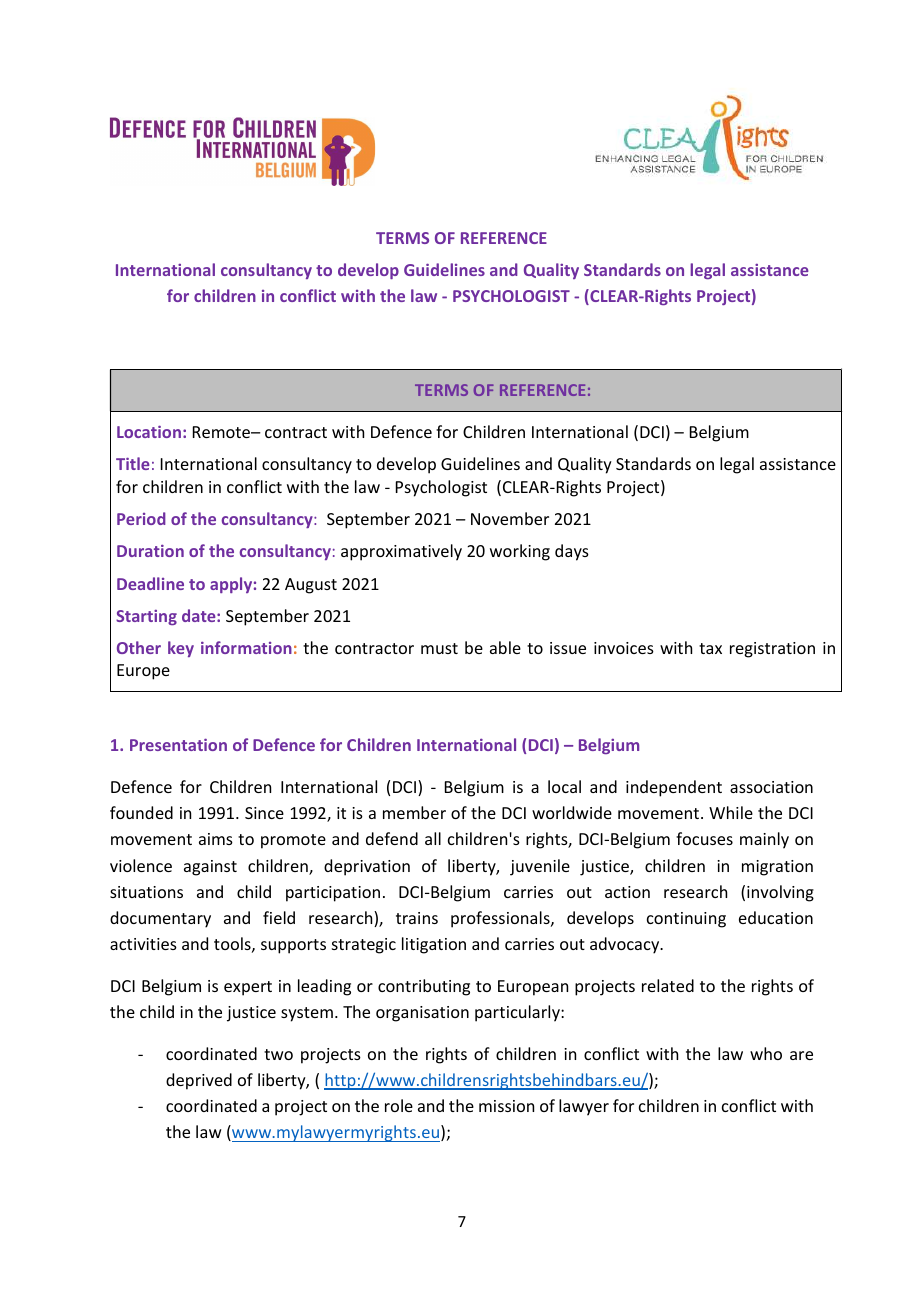 Image resolution: width=924 pixels, height=1308 pixels. What do you see at coordinates (772, 650) in the screenshot?
I see `registration` at bounding box center [772, 650].
